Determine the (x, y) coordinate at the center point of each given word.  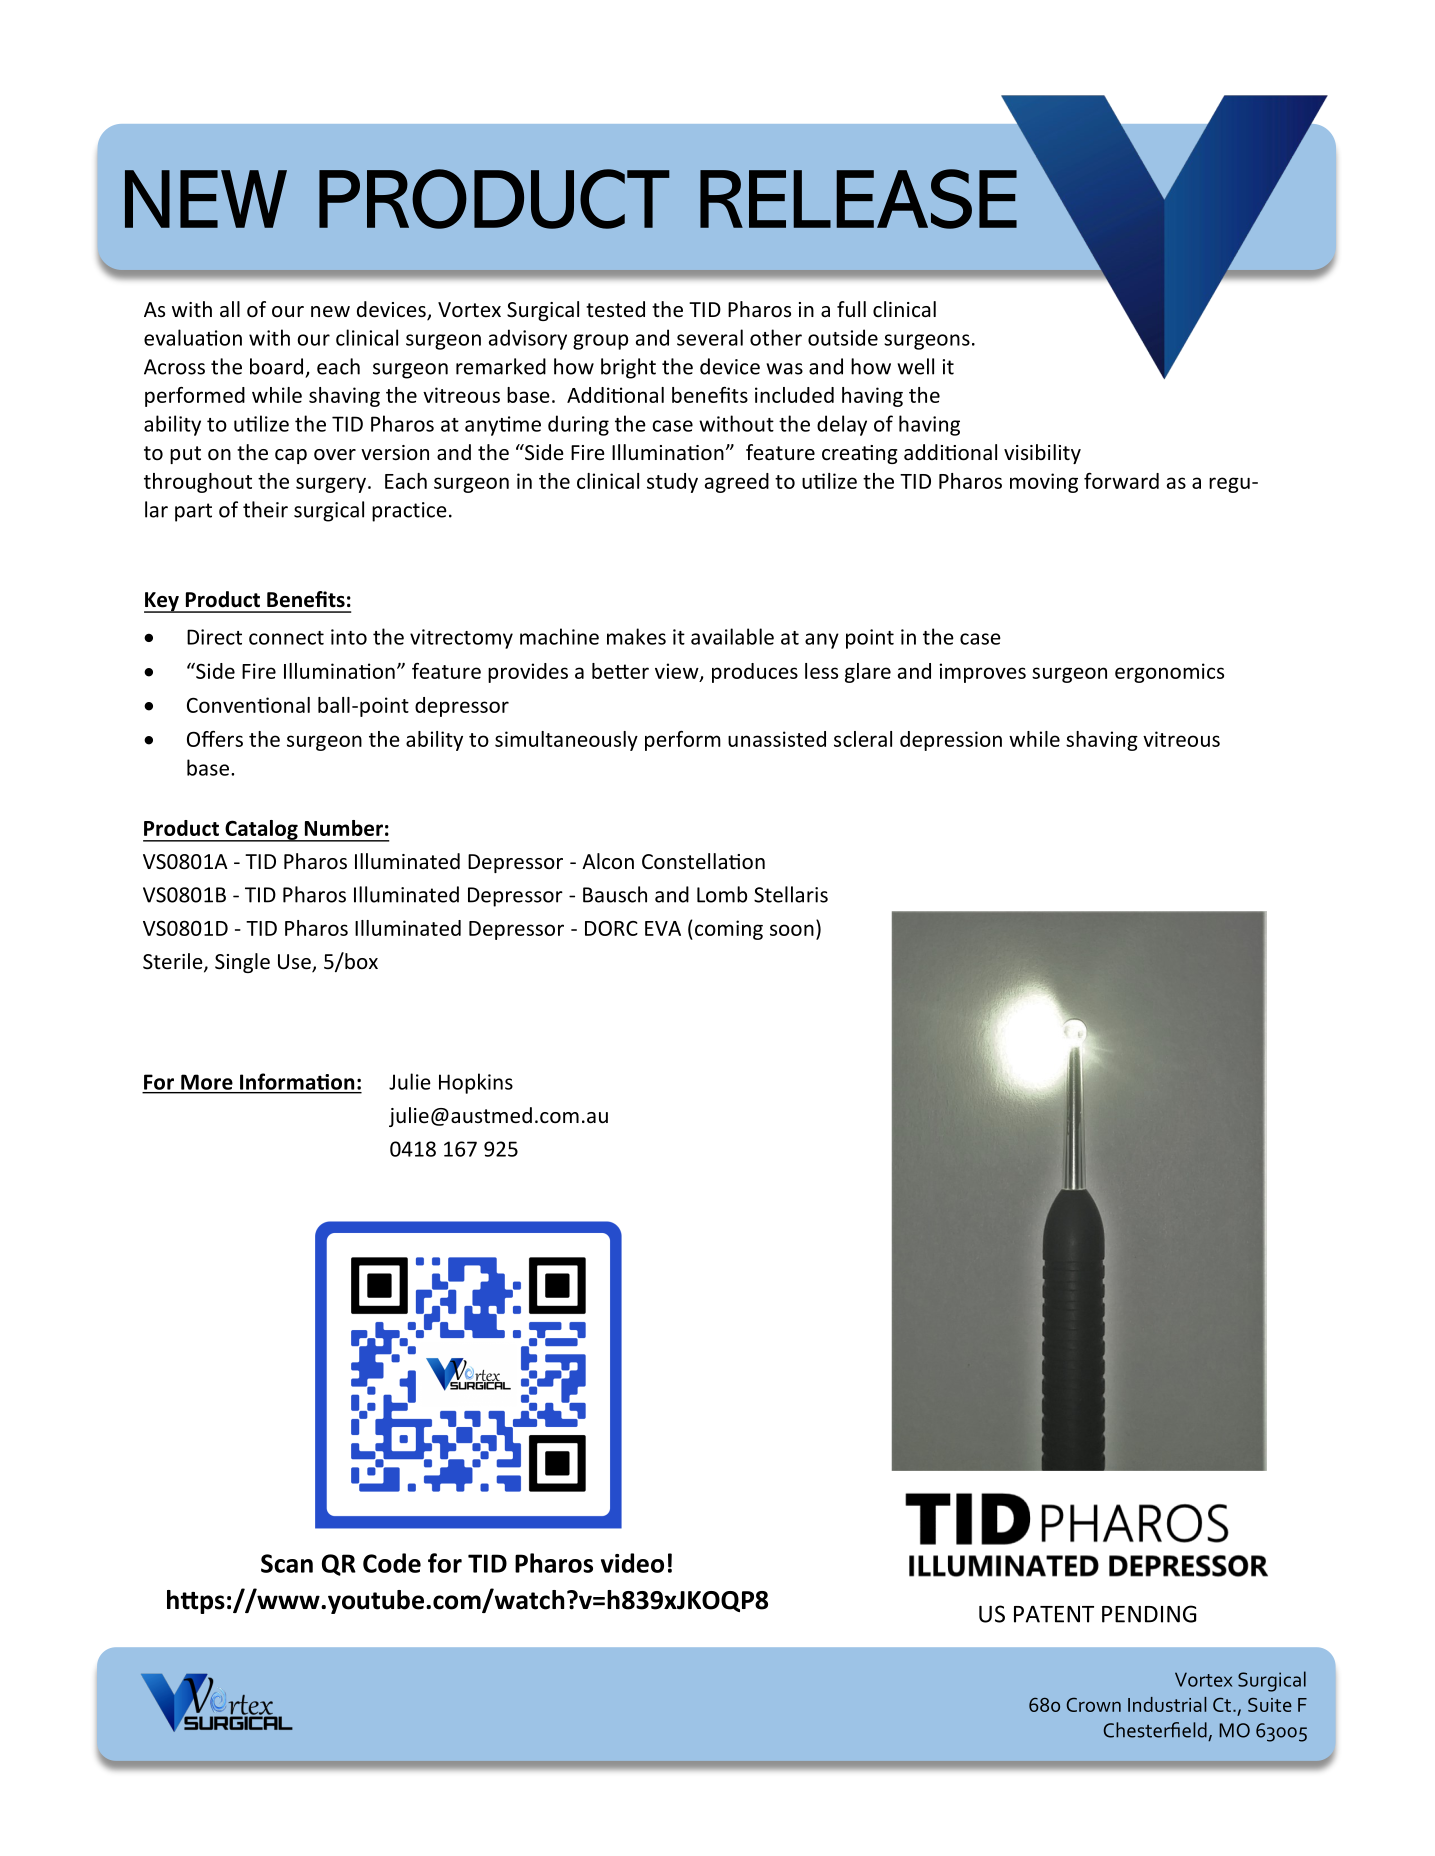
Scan (287, 1563)
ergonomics (1169, 673)
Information (297, 1081)
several (710, 337)
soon (792, 930)
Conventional (248, 705)
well (915, 366)
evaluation (193, 337)
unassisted (777, 739)
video (632, 1563)
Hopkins (476, 1083)
